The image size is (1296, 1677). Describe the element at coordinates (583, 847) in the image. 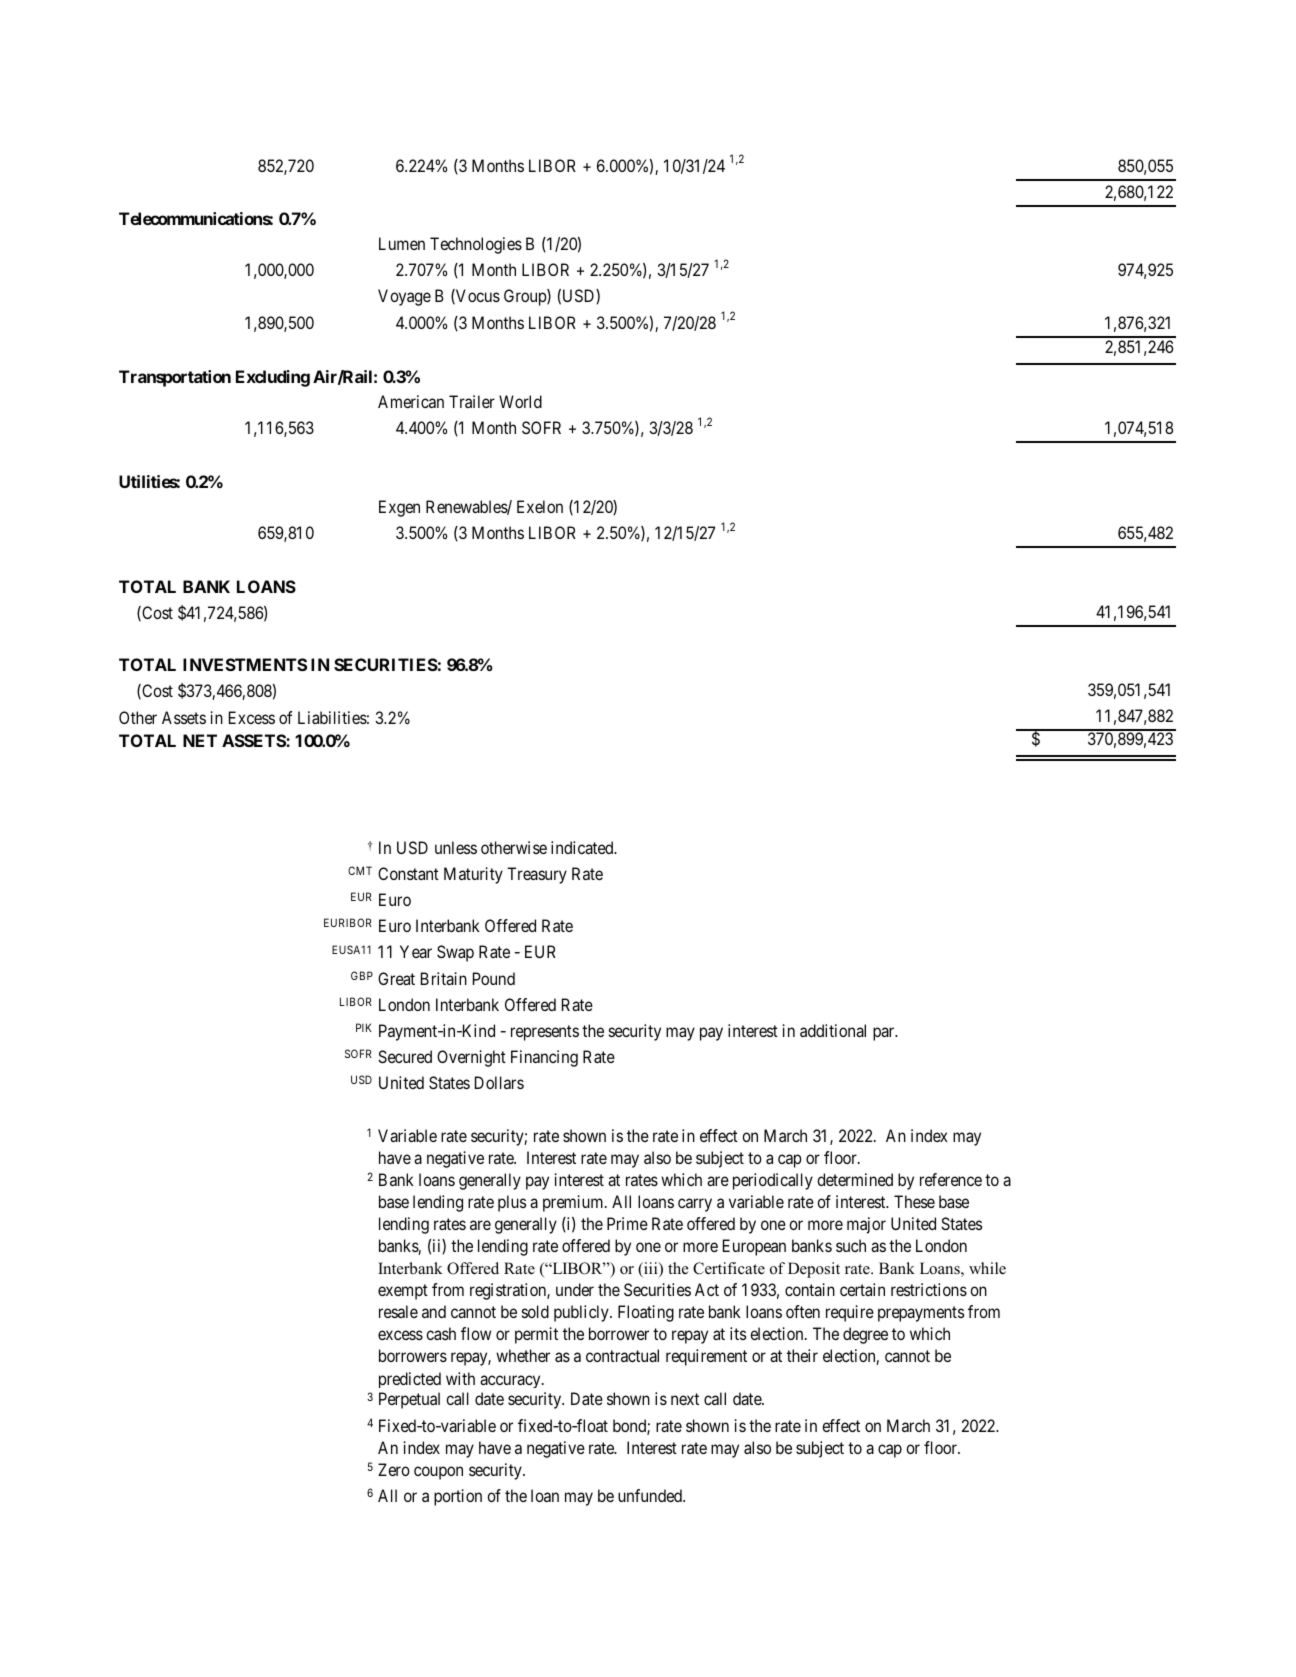

I see `indicated` at that location.
